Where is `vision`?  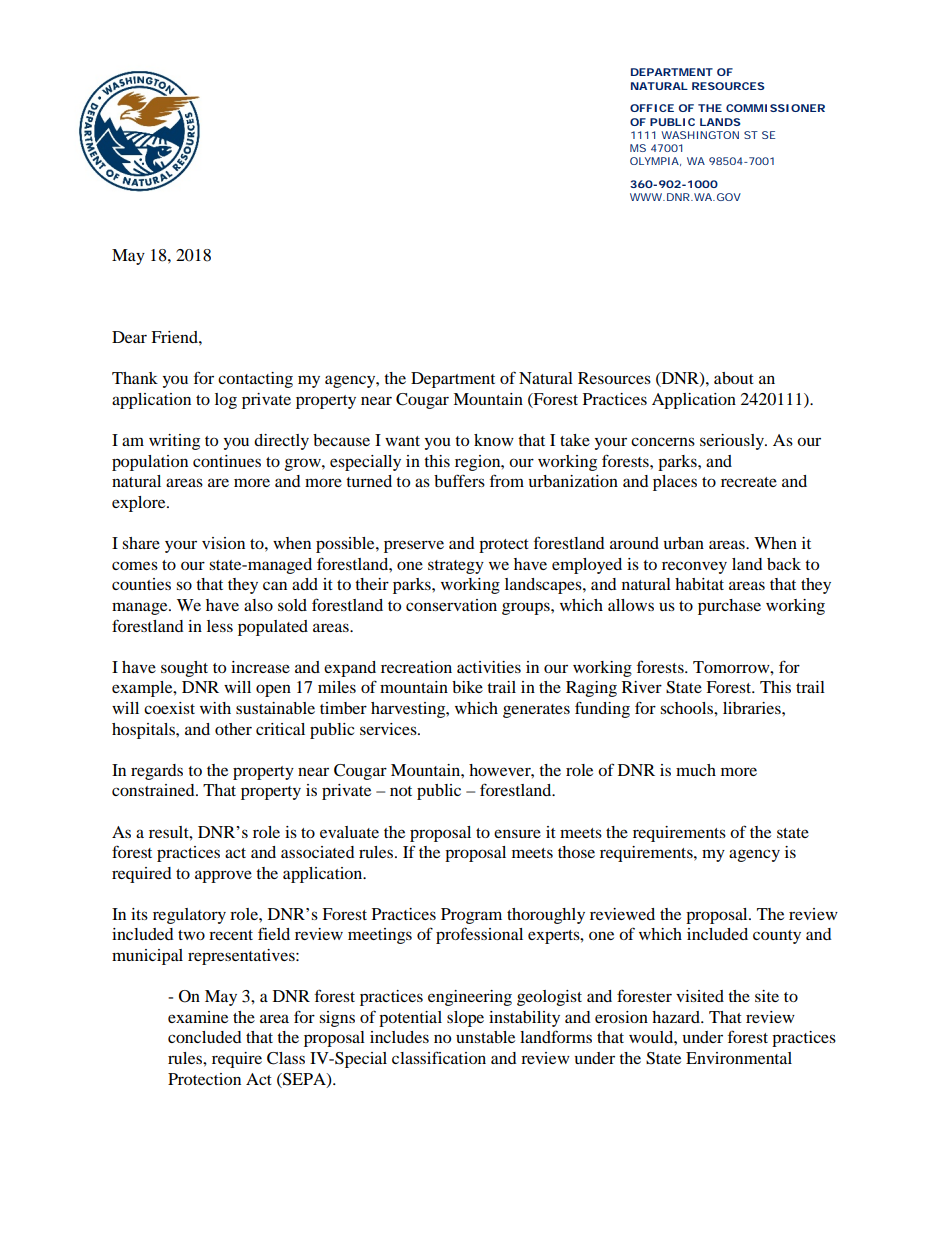 vision is located at coordinates (223, 543).
